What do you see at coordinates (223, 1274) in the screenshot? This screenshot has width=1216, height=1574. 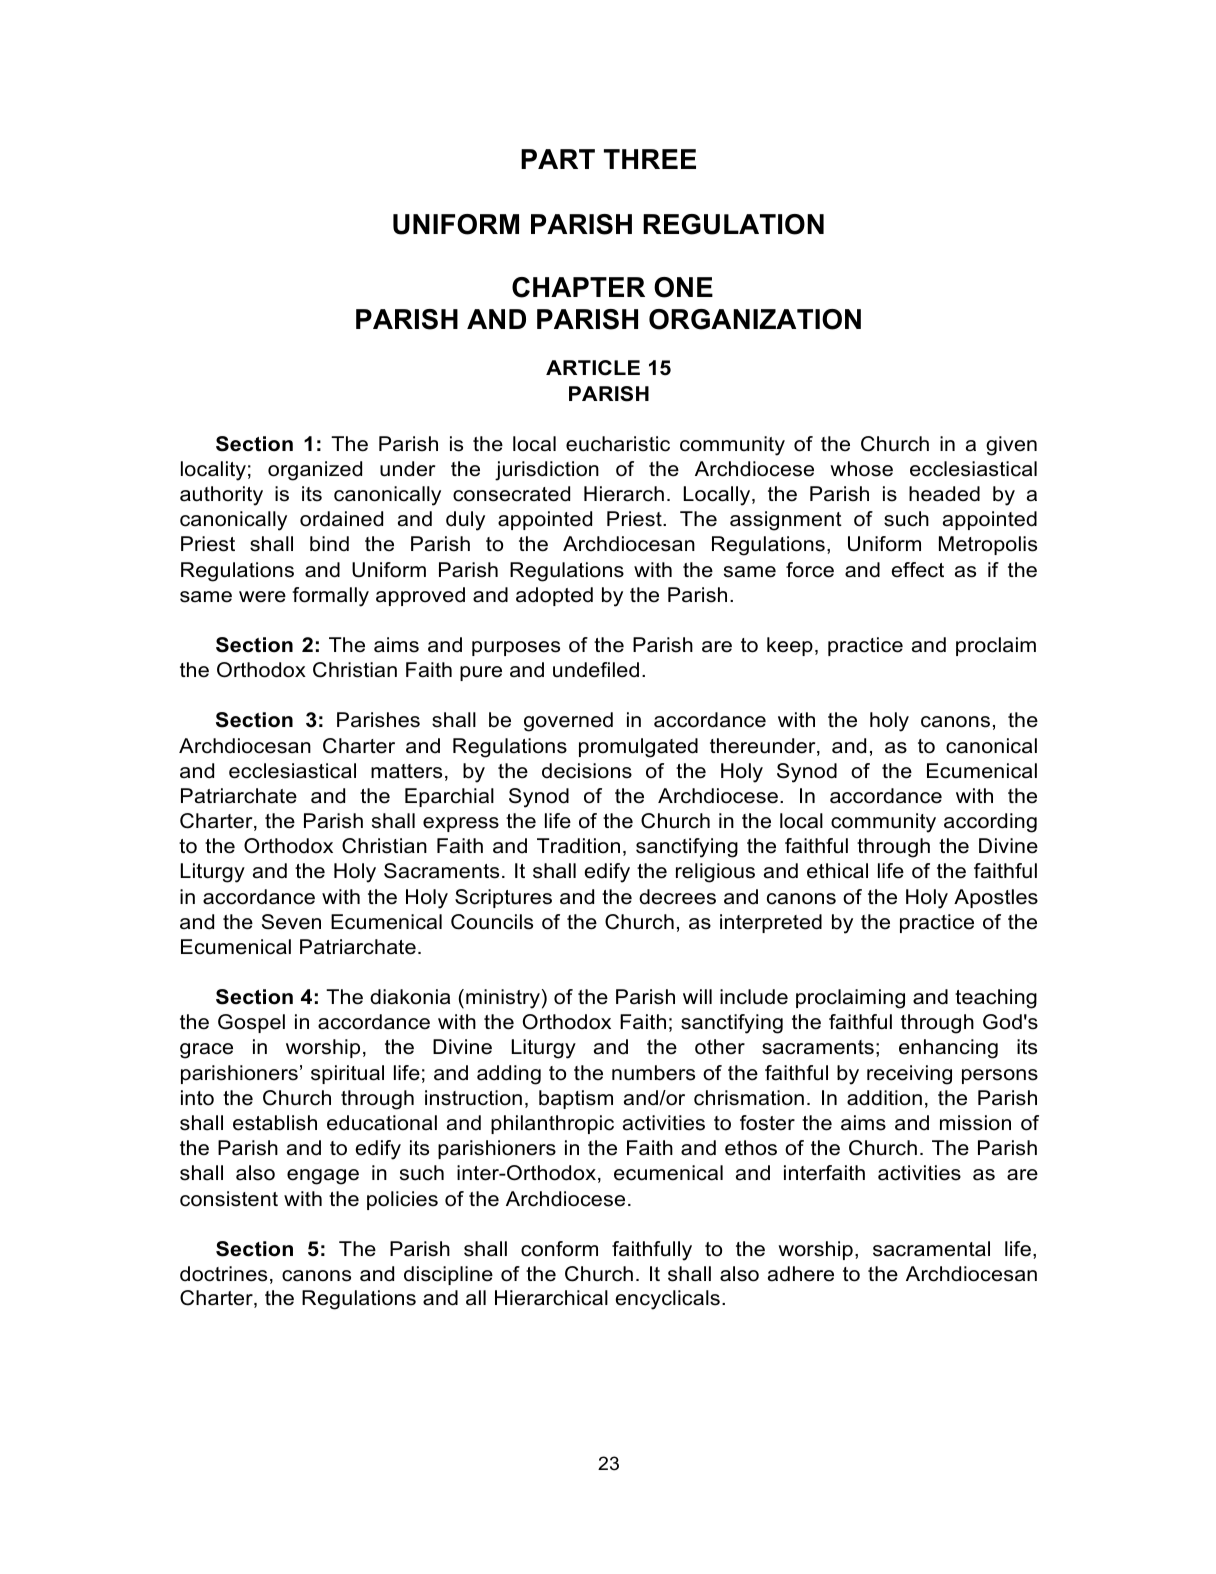 I see `doctrines` at bounding box center [223, 1274].
